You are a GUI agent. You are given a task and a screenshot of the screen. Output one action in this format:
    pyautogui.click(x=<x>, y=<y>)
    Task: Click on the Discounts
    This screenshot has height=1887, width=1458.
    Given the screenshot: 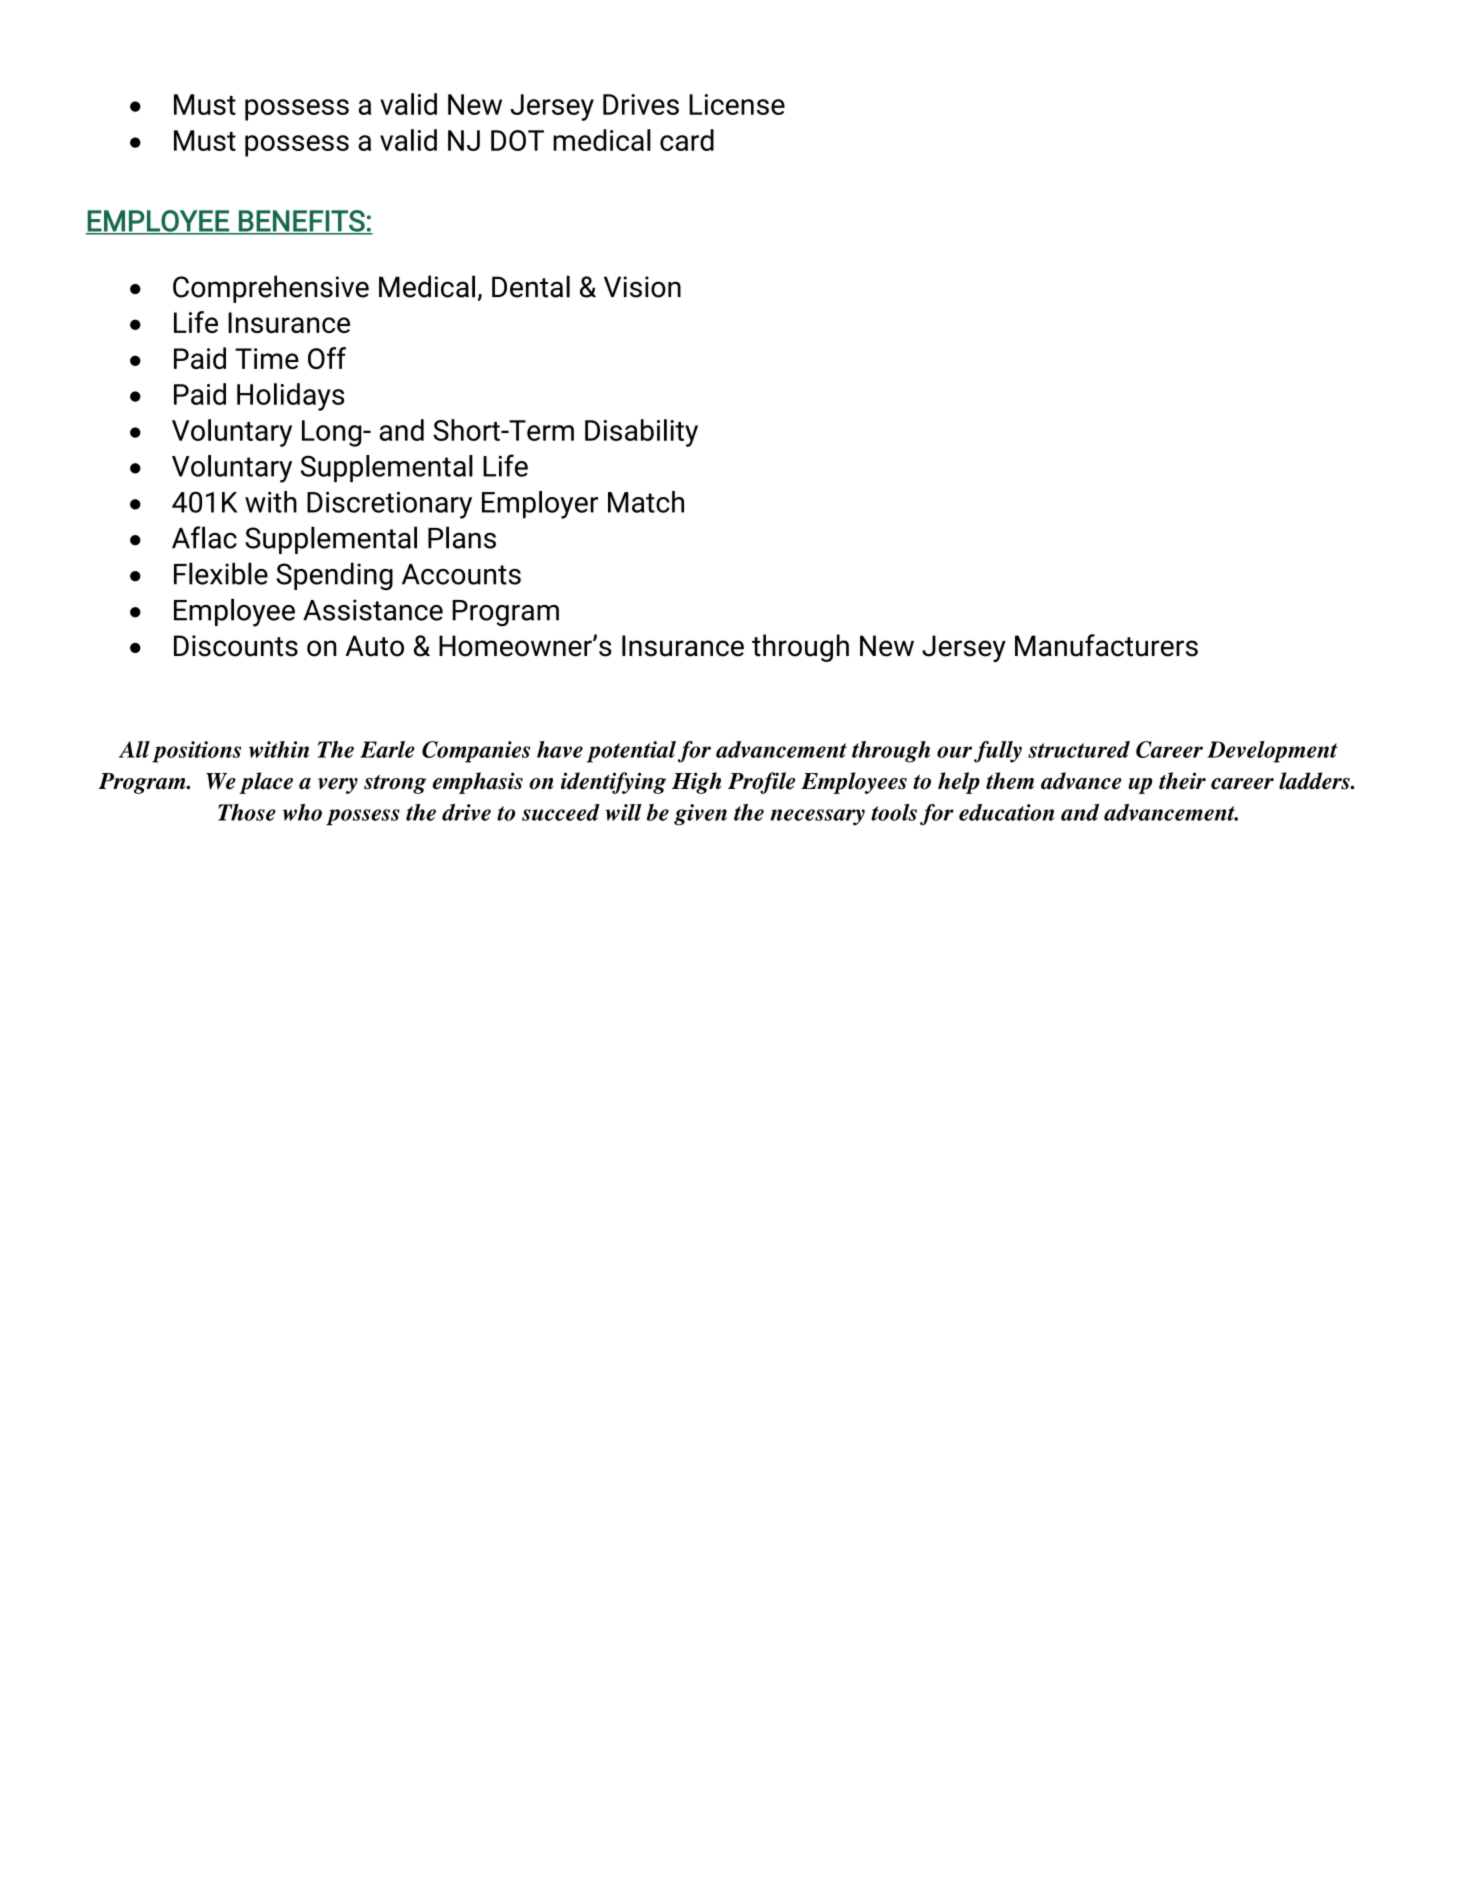 What is the action you would take?
    pyautogui.click(x=236, y=646)
